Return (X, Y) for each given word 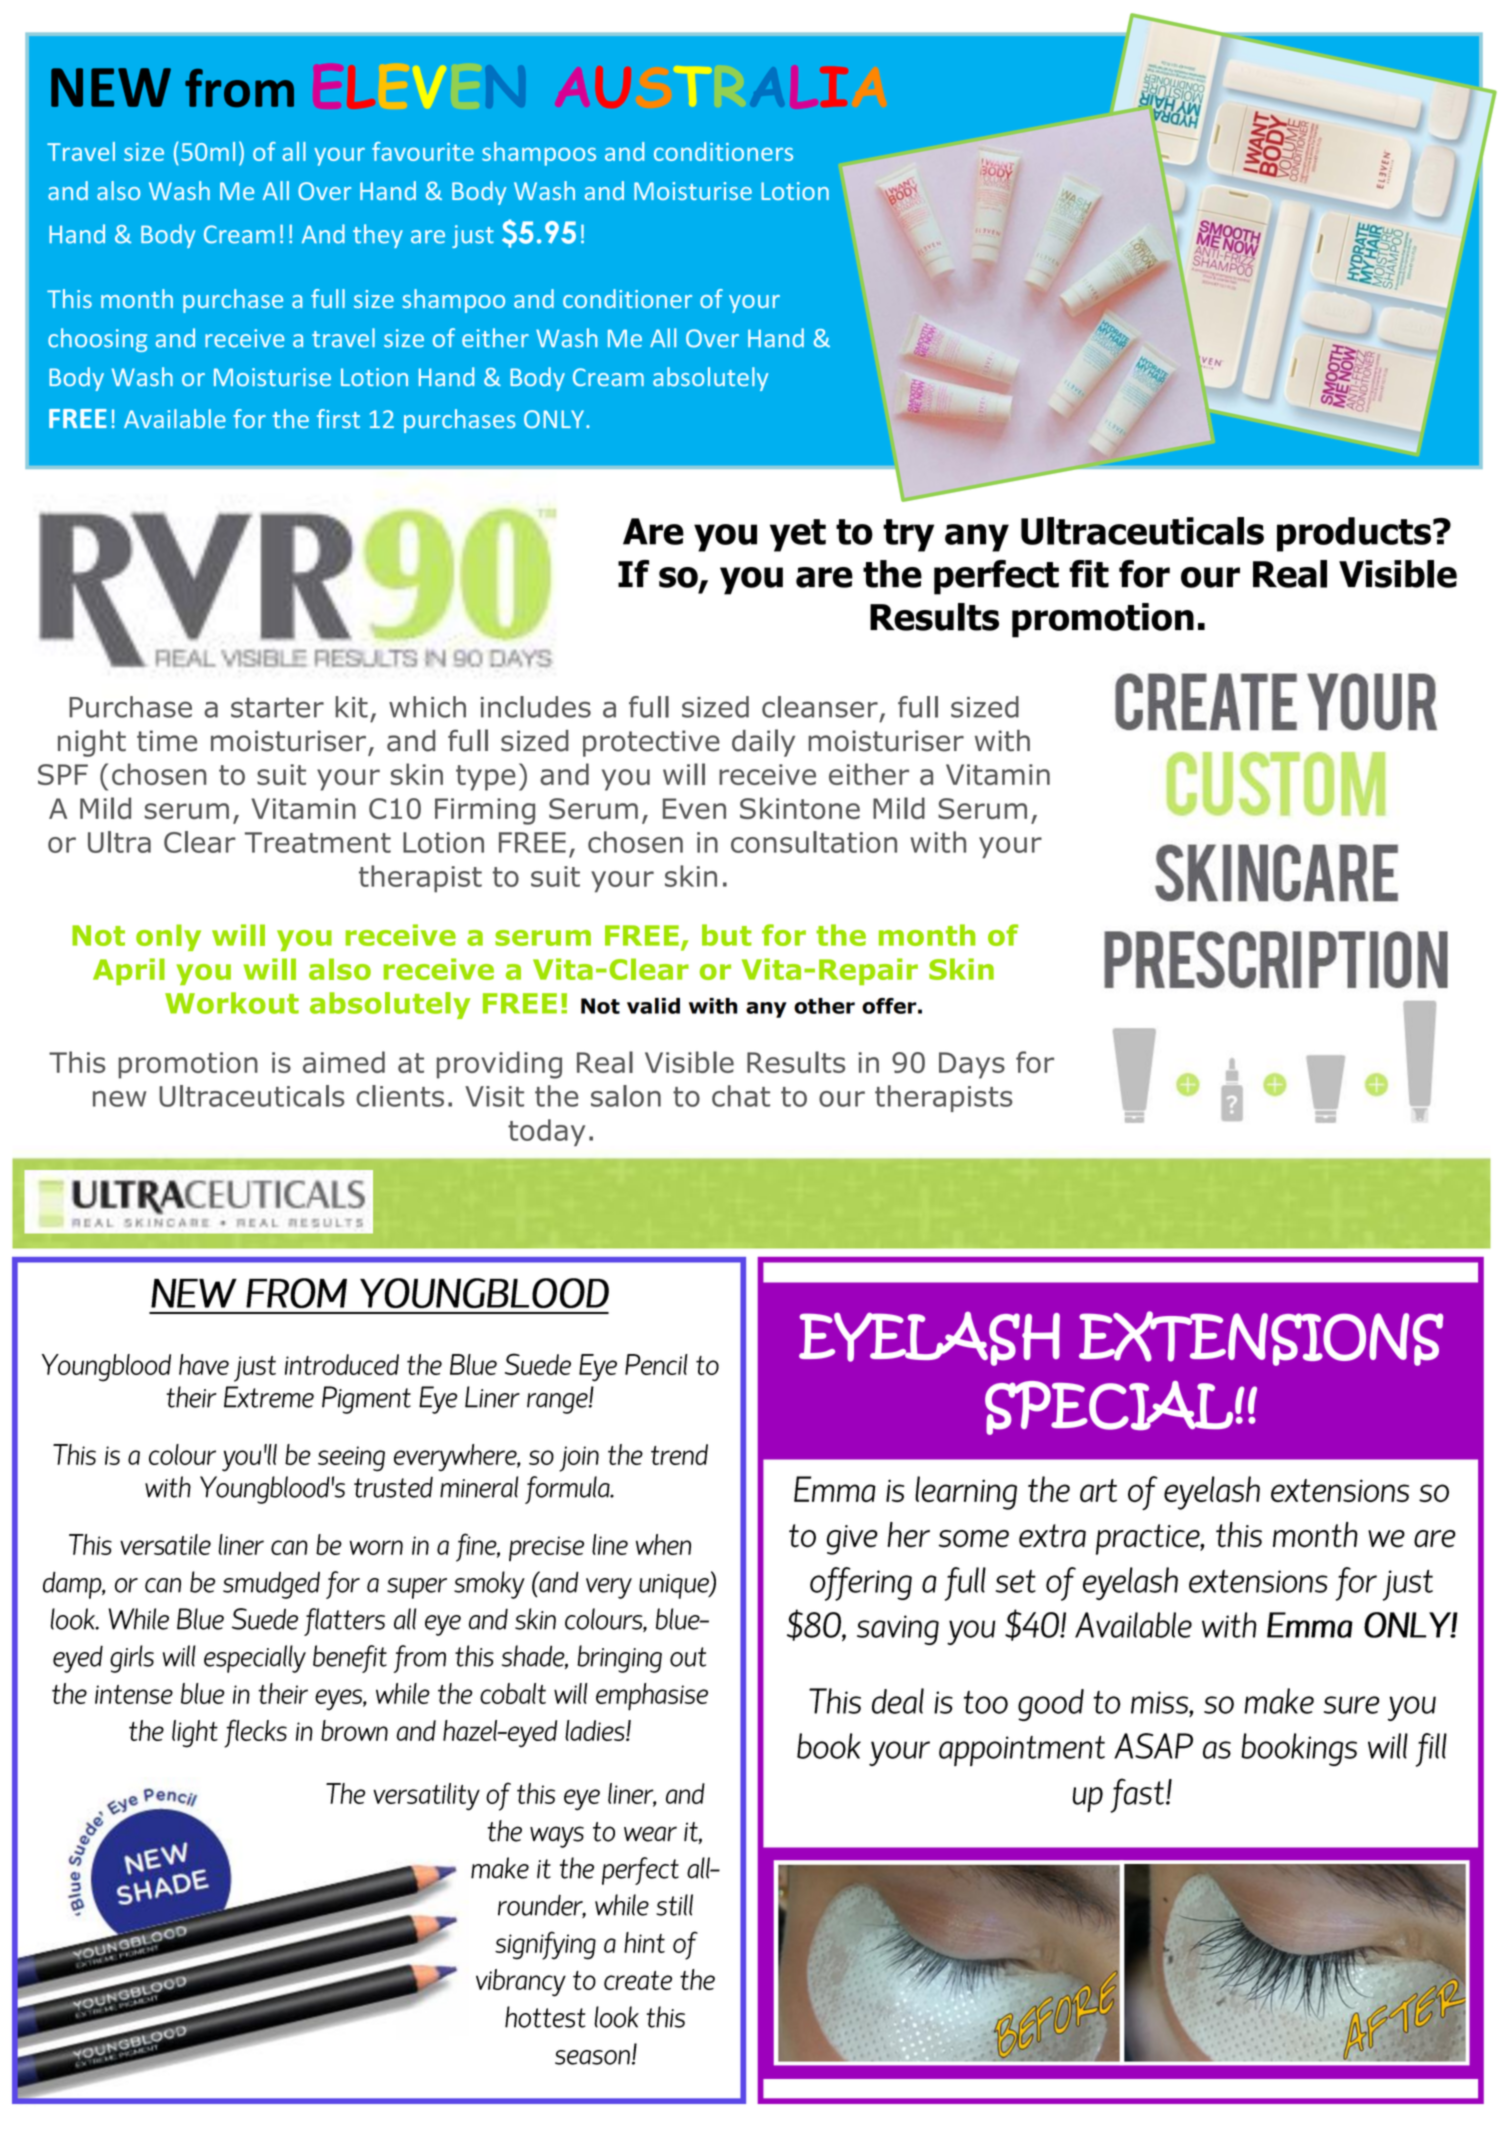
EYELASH (929, 1338)
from (239, 88)
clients (400, 1096)
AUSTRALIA (722, 87)
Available (175, 418)
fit (1089, 574)
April (129, 971)
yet (798, 535)
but (727, 935)
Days (972, 1065)
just (473, 236)
